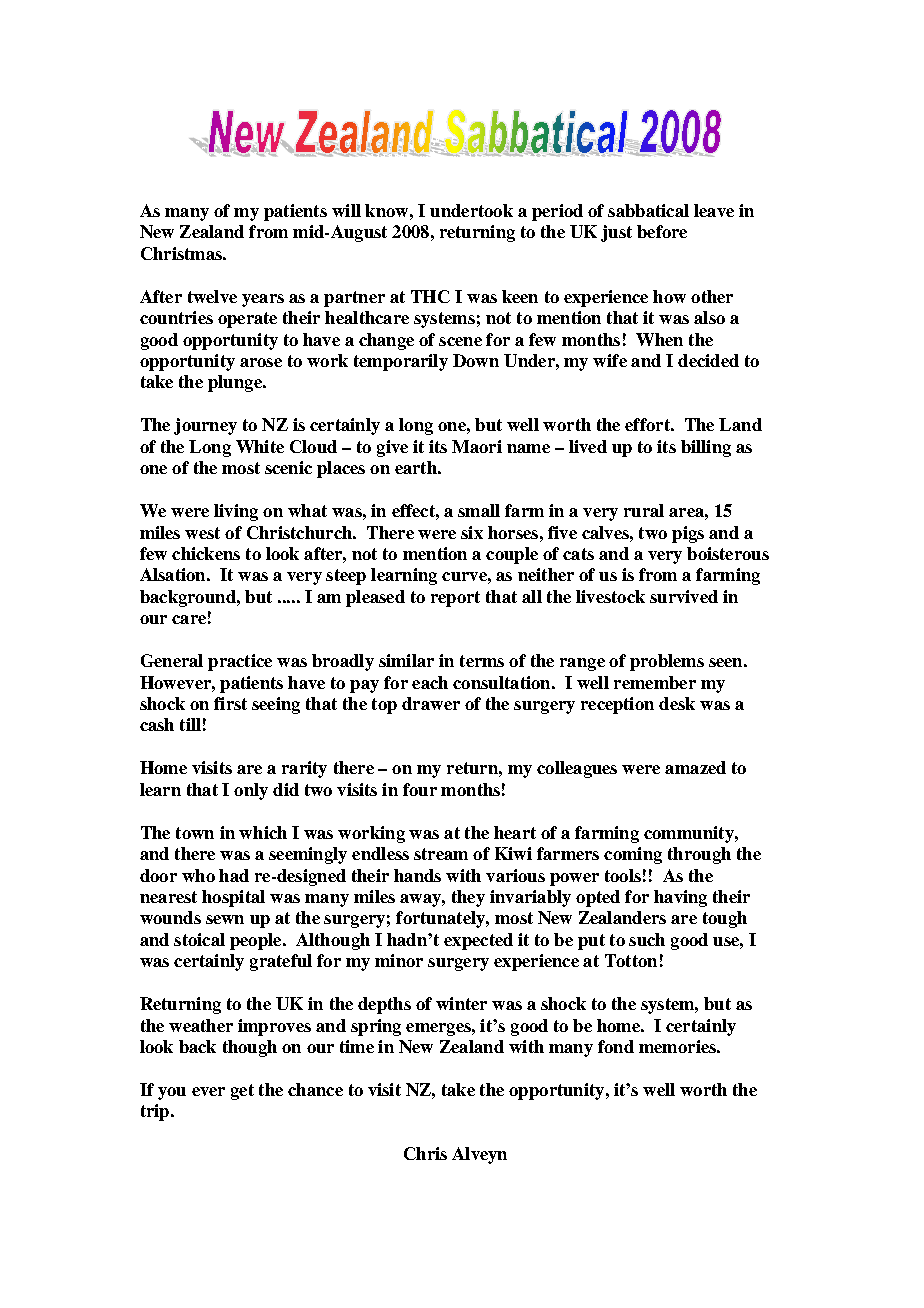 This screenshot has height=1308, width=924. I want to click on each, so click(430, 682).
